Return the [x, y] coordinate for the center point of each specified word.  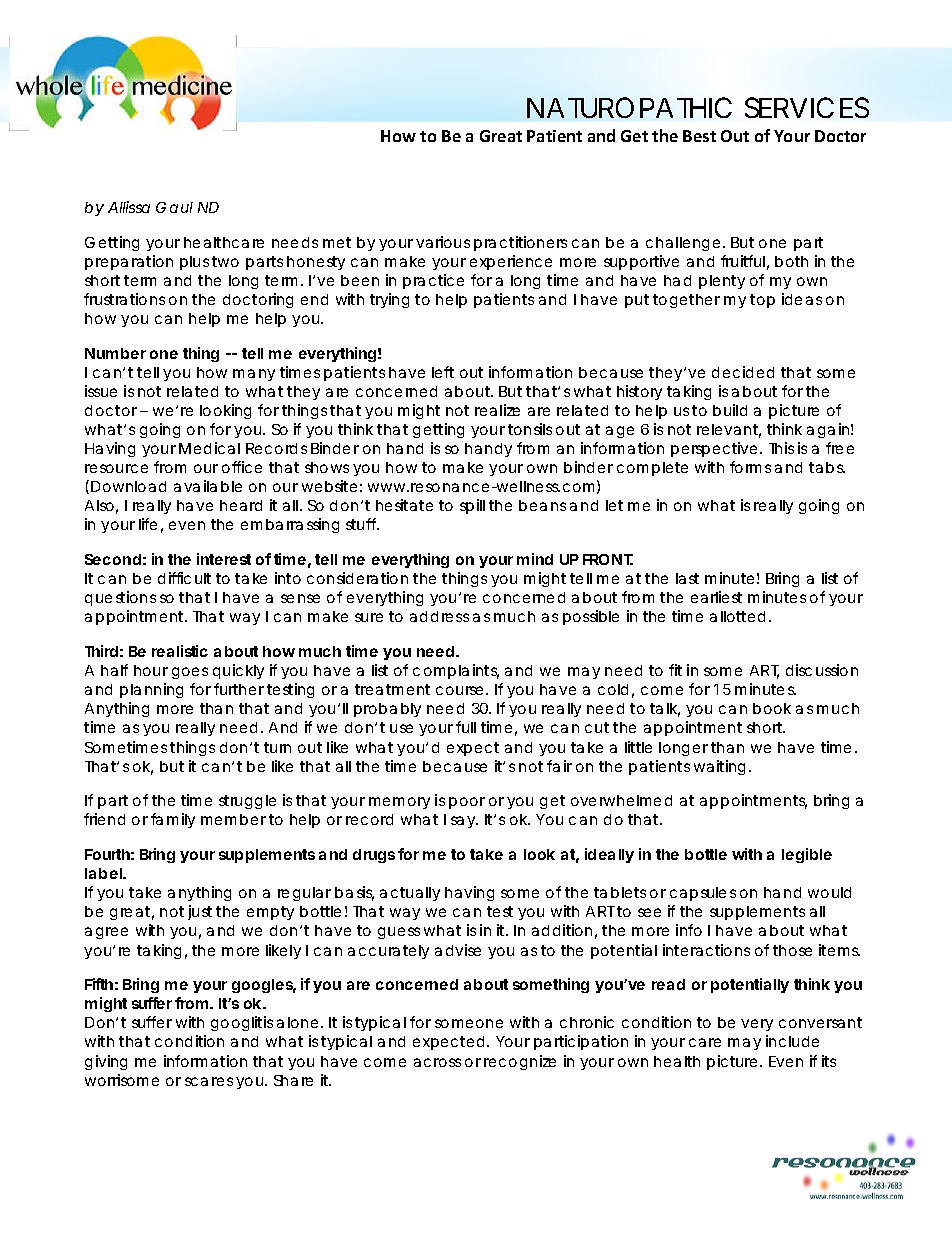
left [443, 372]
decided [743, 372]
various [443, 242]
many [254, 375]
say [464, 822]
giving [106, 1062]
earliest [716, 597]
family [173, 820]
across [437, 1062]
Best [699, 136]
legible [807, 855]
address [439, 616]
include [792, 1041]
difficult [184, 578]
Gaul [174, 207]
